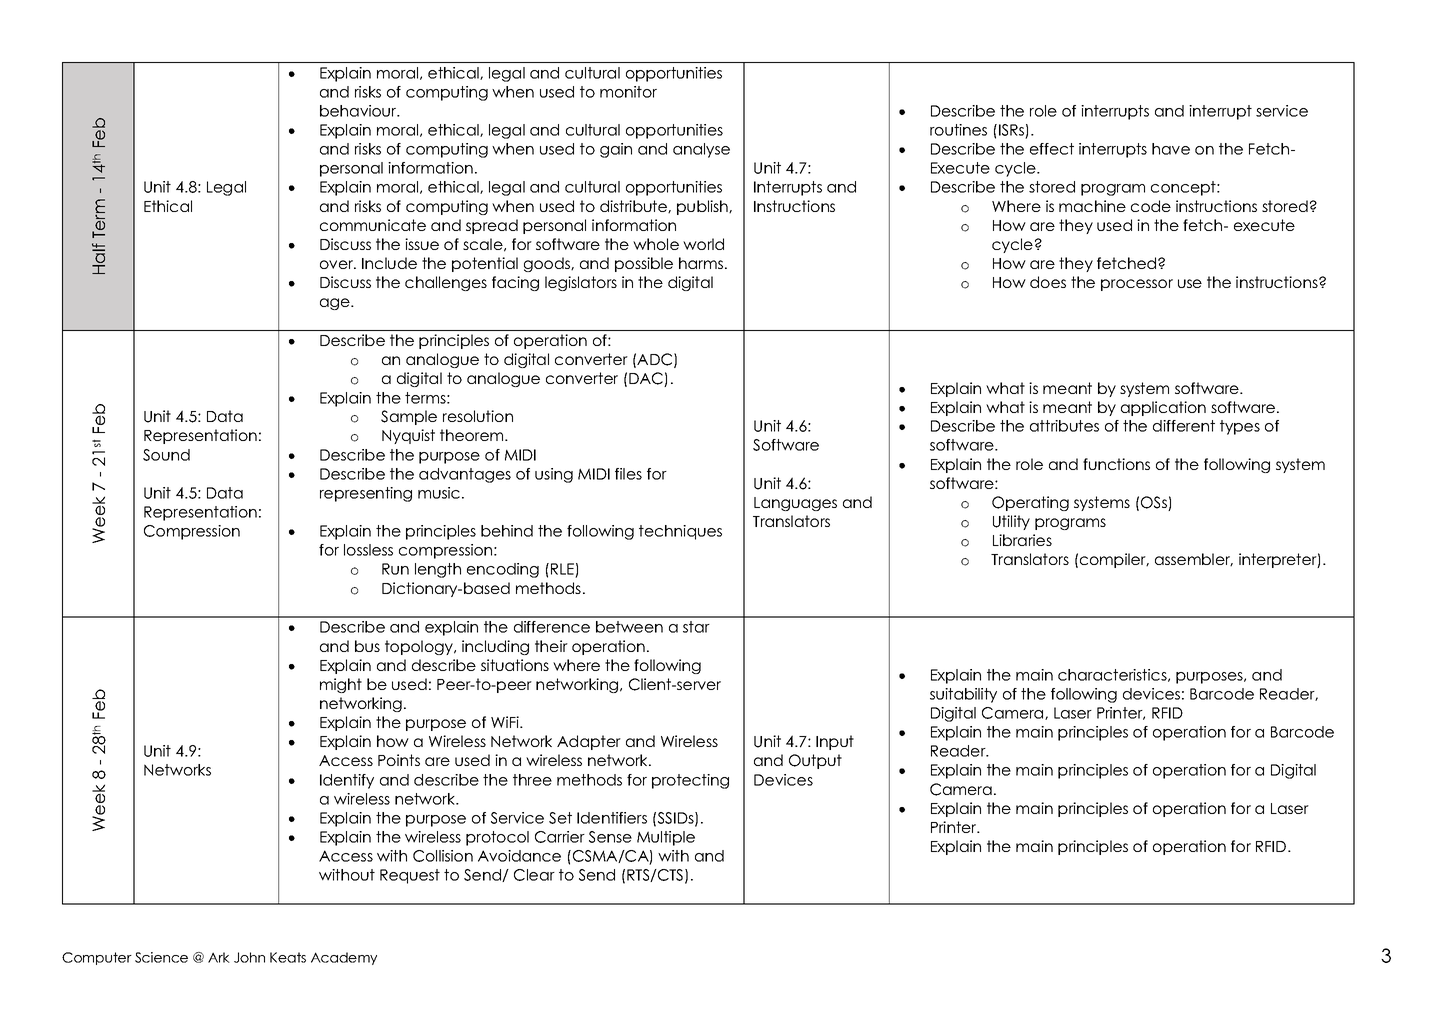  I want to click on effect, so click(1052, 149).
